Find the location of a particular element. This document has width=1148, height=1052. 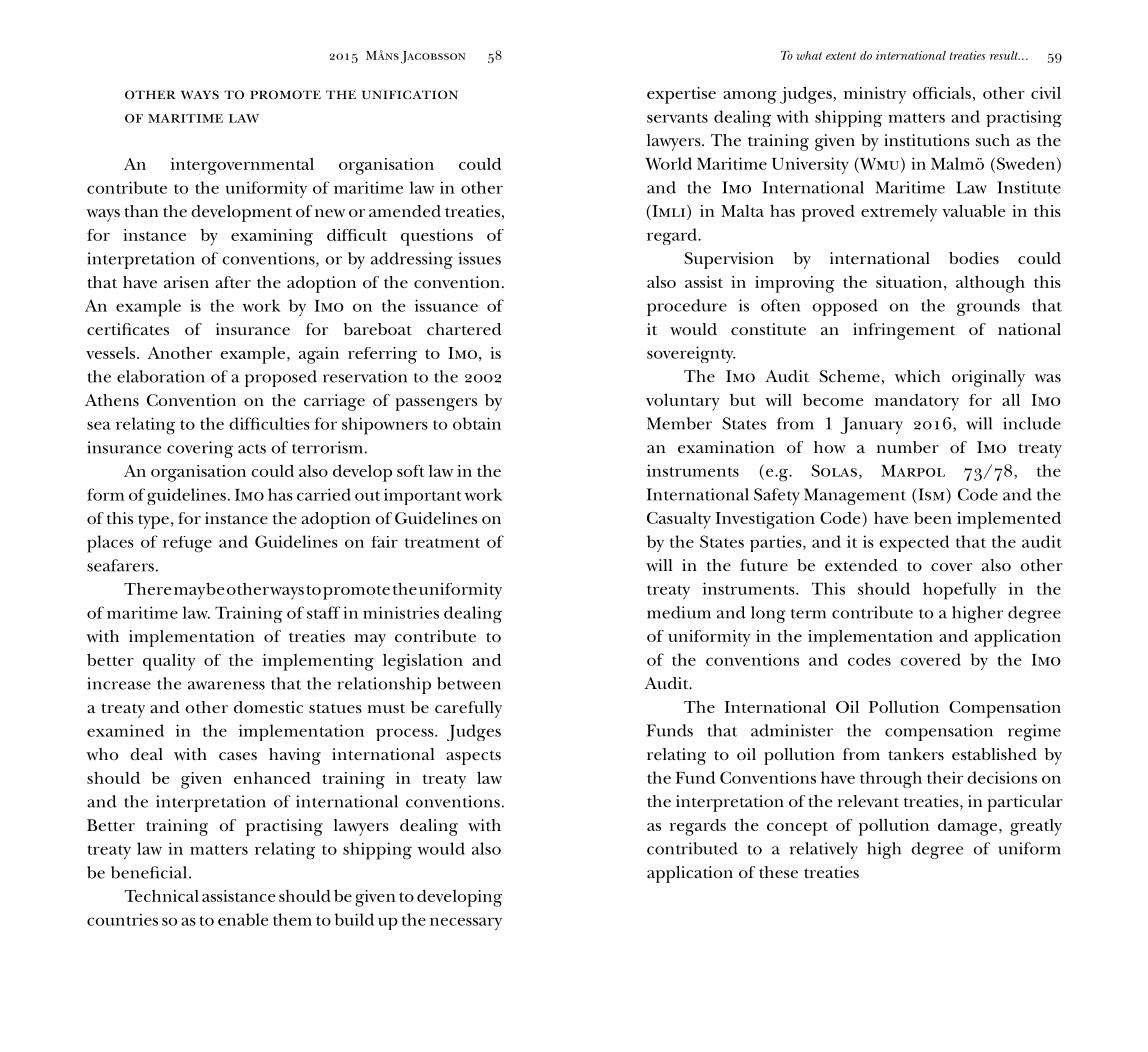

hopefully is located at coordinates (959, 591).
